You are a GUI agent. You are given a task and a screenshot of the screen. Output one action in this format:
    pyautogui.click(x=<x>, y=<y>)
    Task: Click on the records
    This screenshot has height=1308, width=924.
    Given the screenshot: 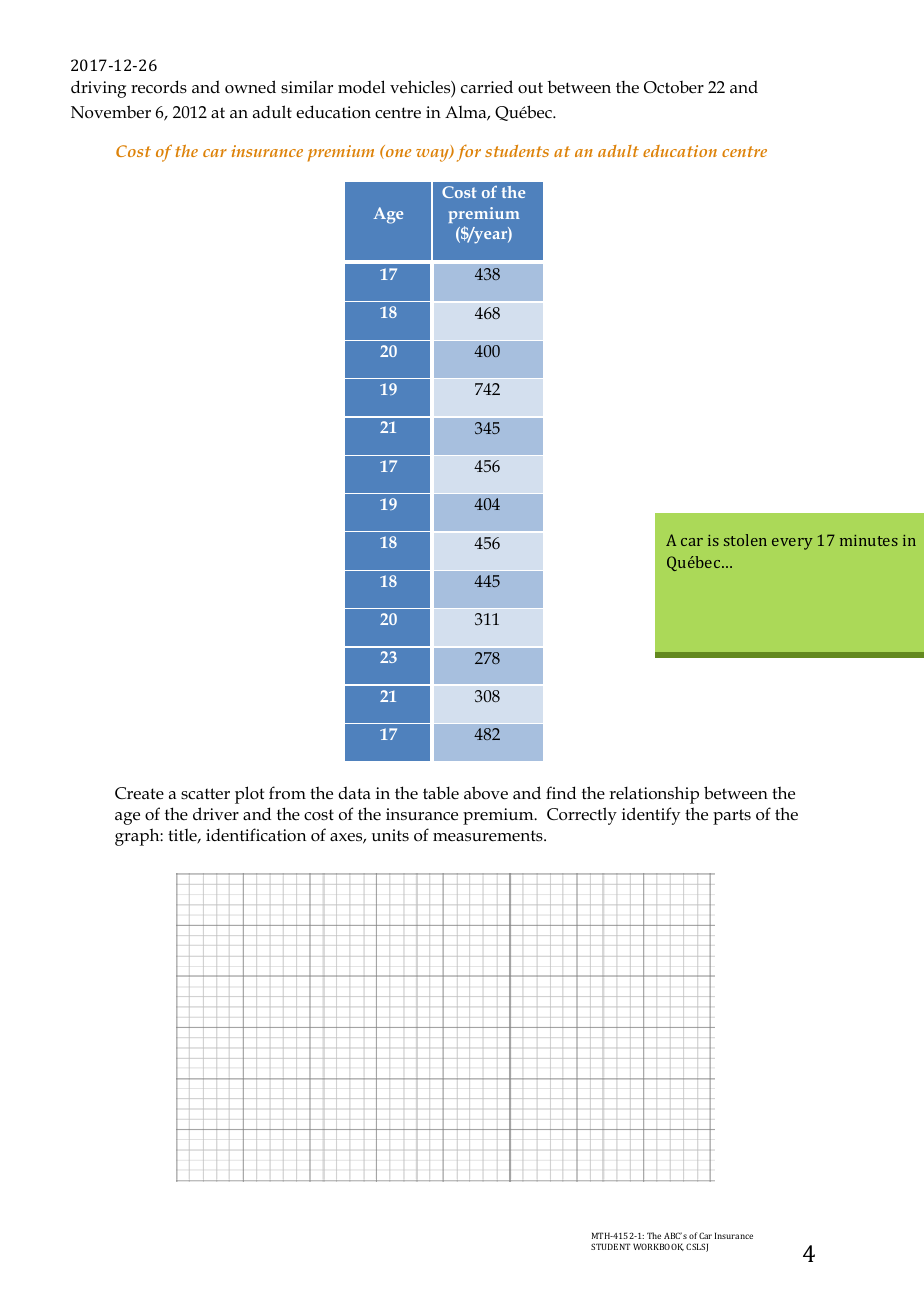 What is the action you would take?
    pyautogui.click(x=159, y=87)
